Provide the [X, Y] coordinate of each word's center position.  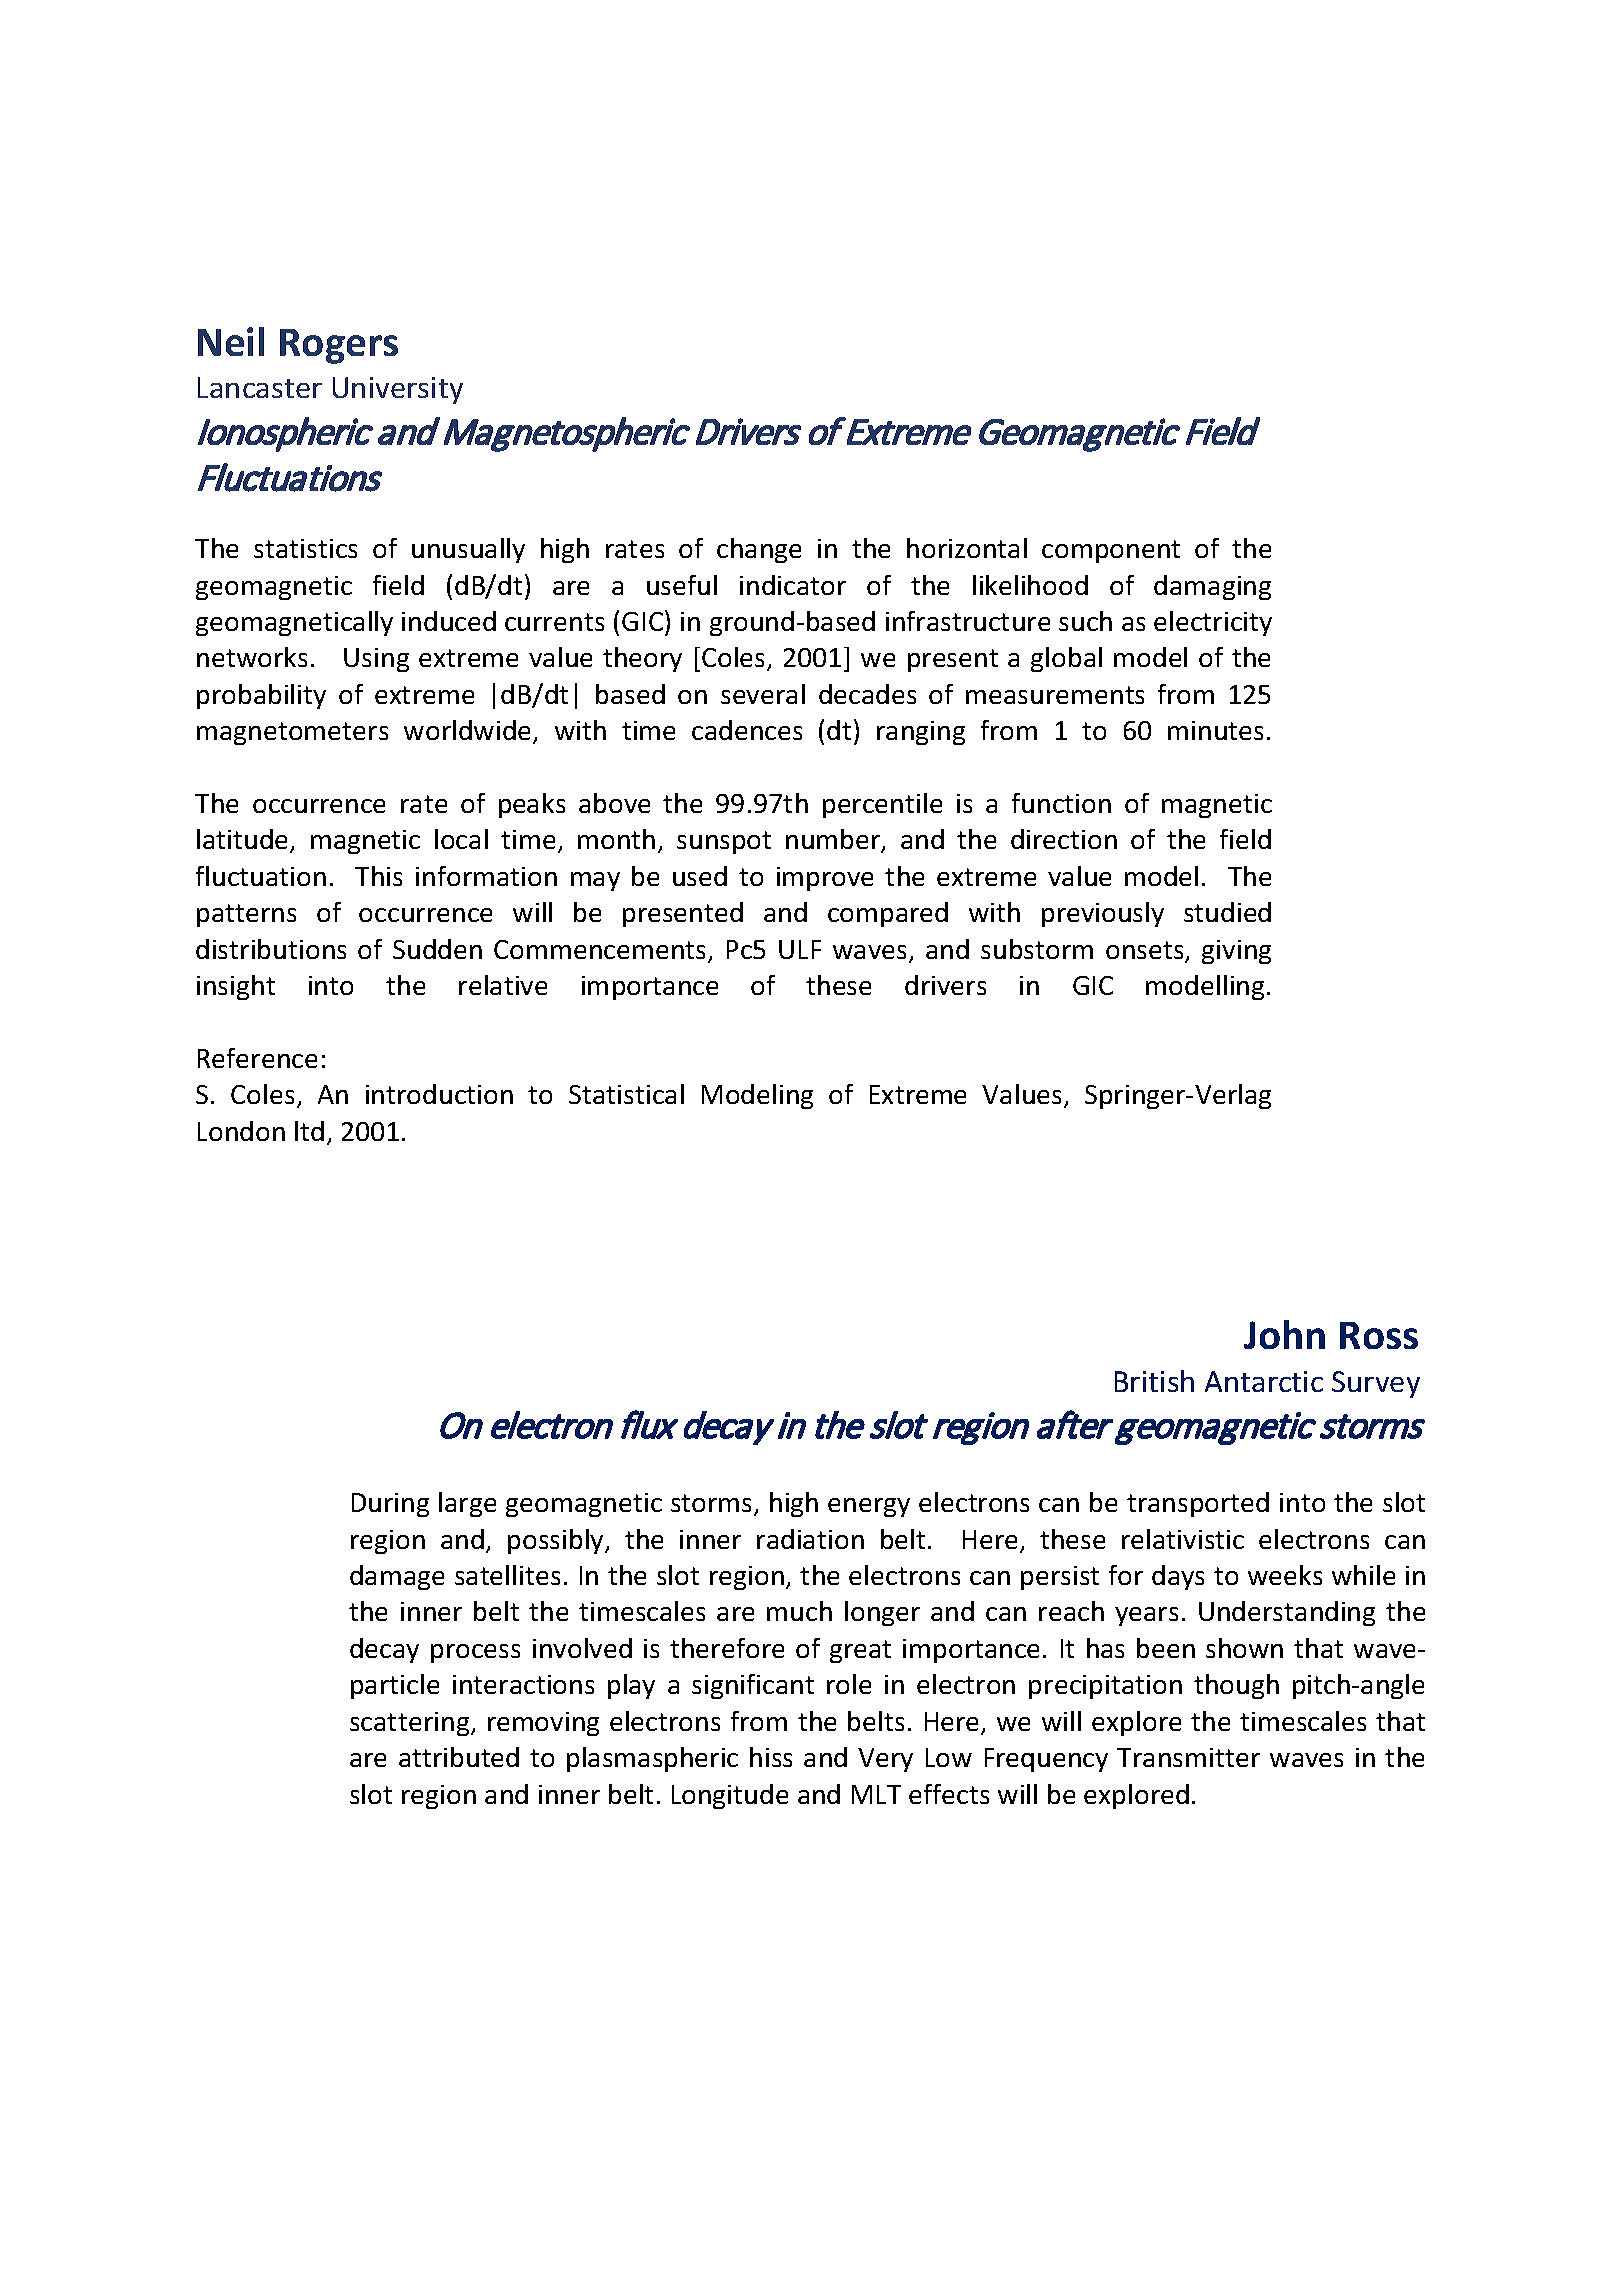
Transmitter [1188, 1757]
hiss [771, 1757]
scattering [411, 1724]
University [398, 390]
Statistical [626, 1094]
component [1111, 551]
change [759, 550]
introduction [439, 1094]
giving [1236, 952]
